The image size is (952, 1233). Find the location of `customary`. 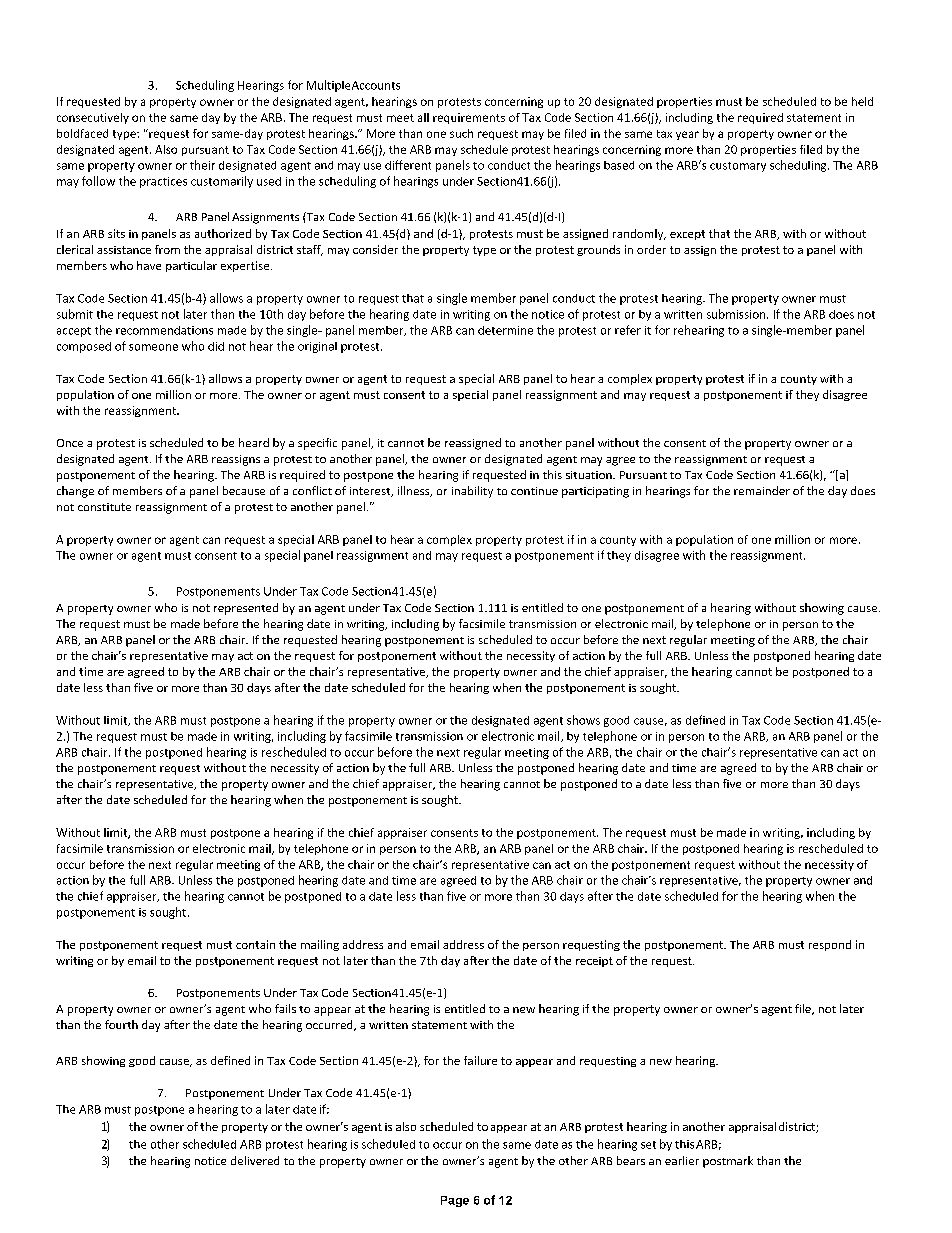

customary is located at coordinates (738, 167).
